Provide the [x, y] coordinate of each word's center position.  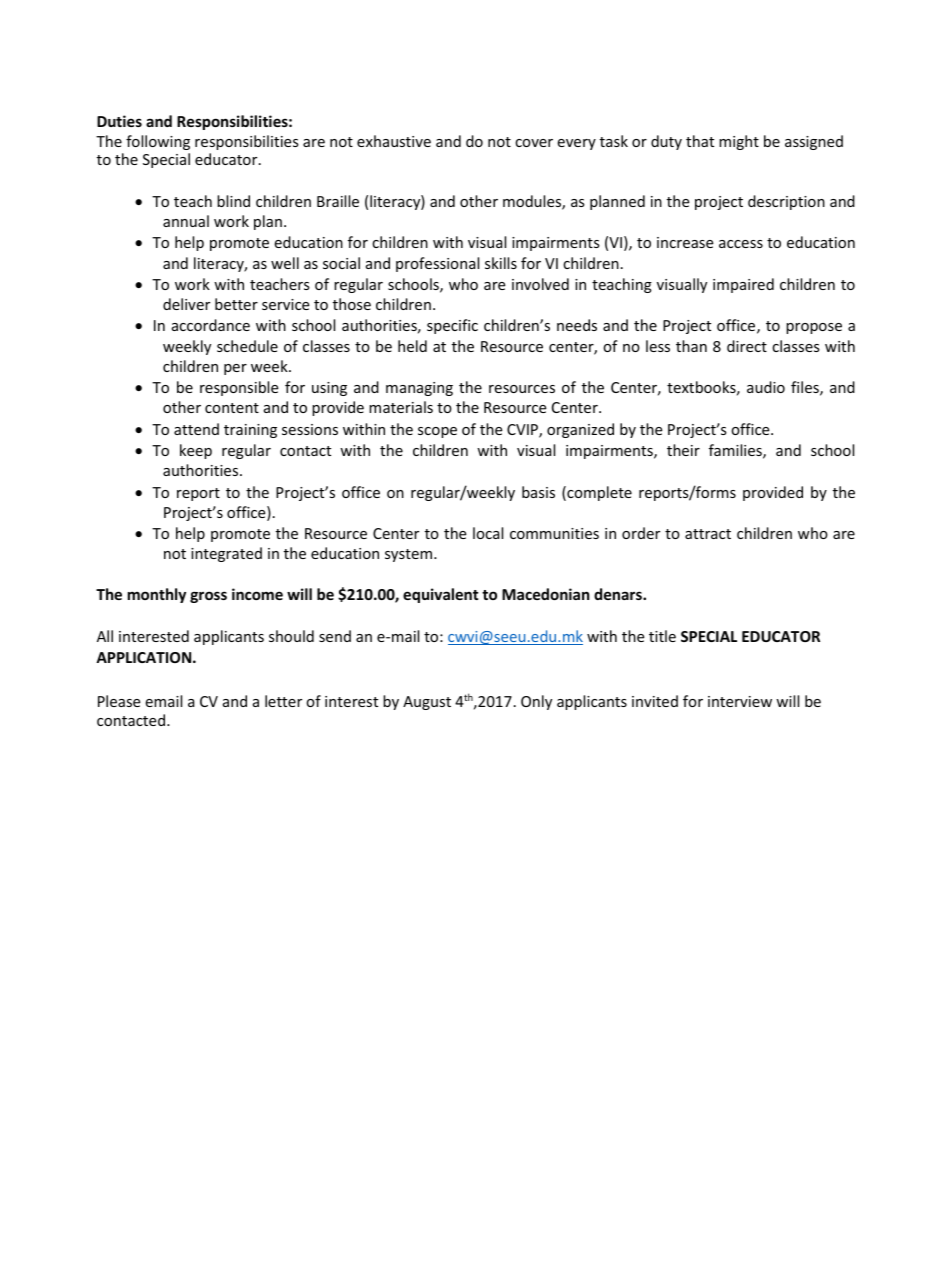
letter [283, 701]
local [488, 533]
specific [452, 326]
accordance [211, 325]
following [158, 142]
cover [534, 143]
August [427, 703]
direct [747, 346]
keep [196, 451]
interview [740, 701]
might [739, 142]
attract [708, 534]
